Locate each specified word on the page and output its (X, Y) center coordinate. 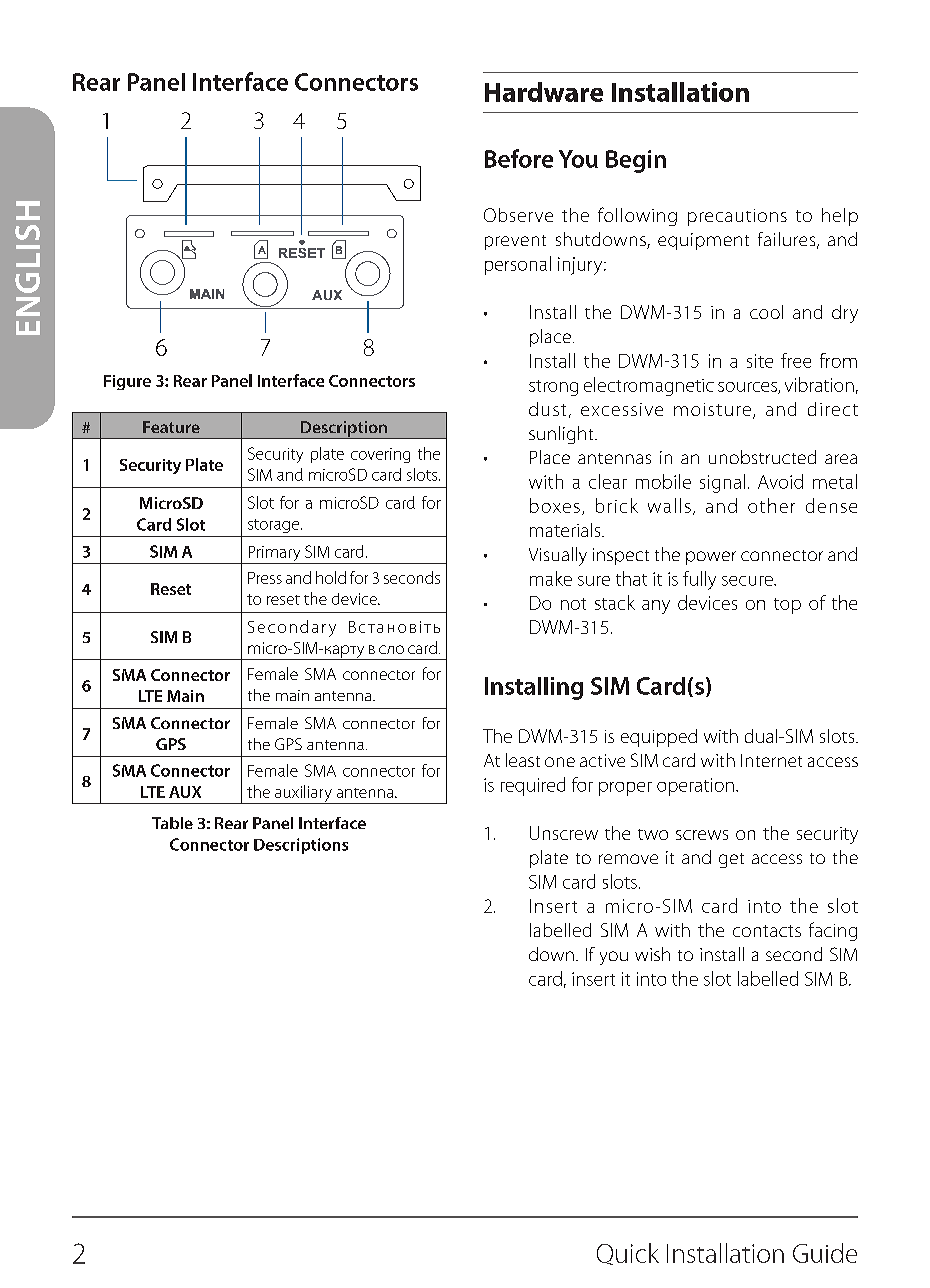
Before (519, 158)
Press (265, 578)
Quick (628, 1254)
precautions (737, 217)
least (523, 760)
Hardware (544, 92)
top (787, 606)
